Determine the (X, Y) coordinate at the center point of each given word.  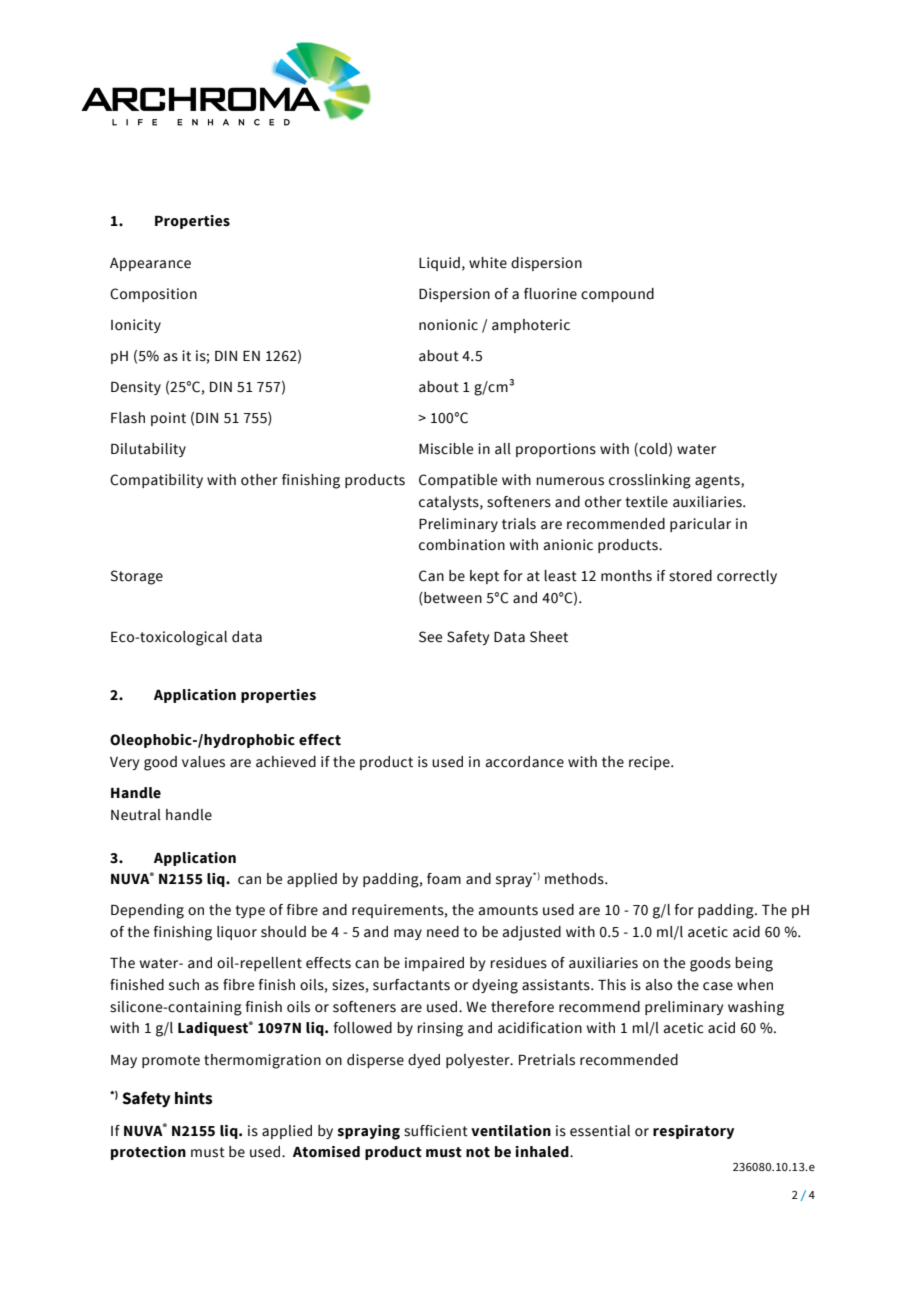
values (203, 762)
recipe (650, 763)
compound (617, 295)
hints (194, 1098)
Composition (153, 295)
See (430, 637)
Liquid (439, 264)
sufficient (436, 1131)
